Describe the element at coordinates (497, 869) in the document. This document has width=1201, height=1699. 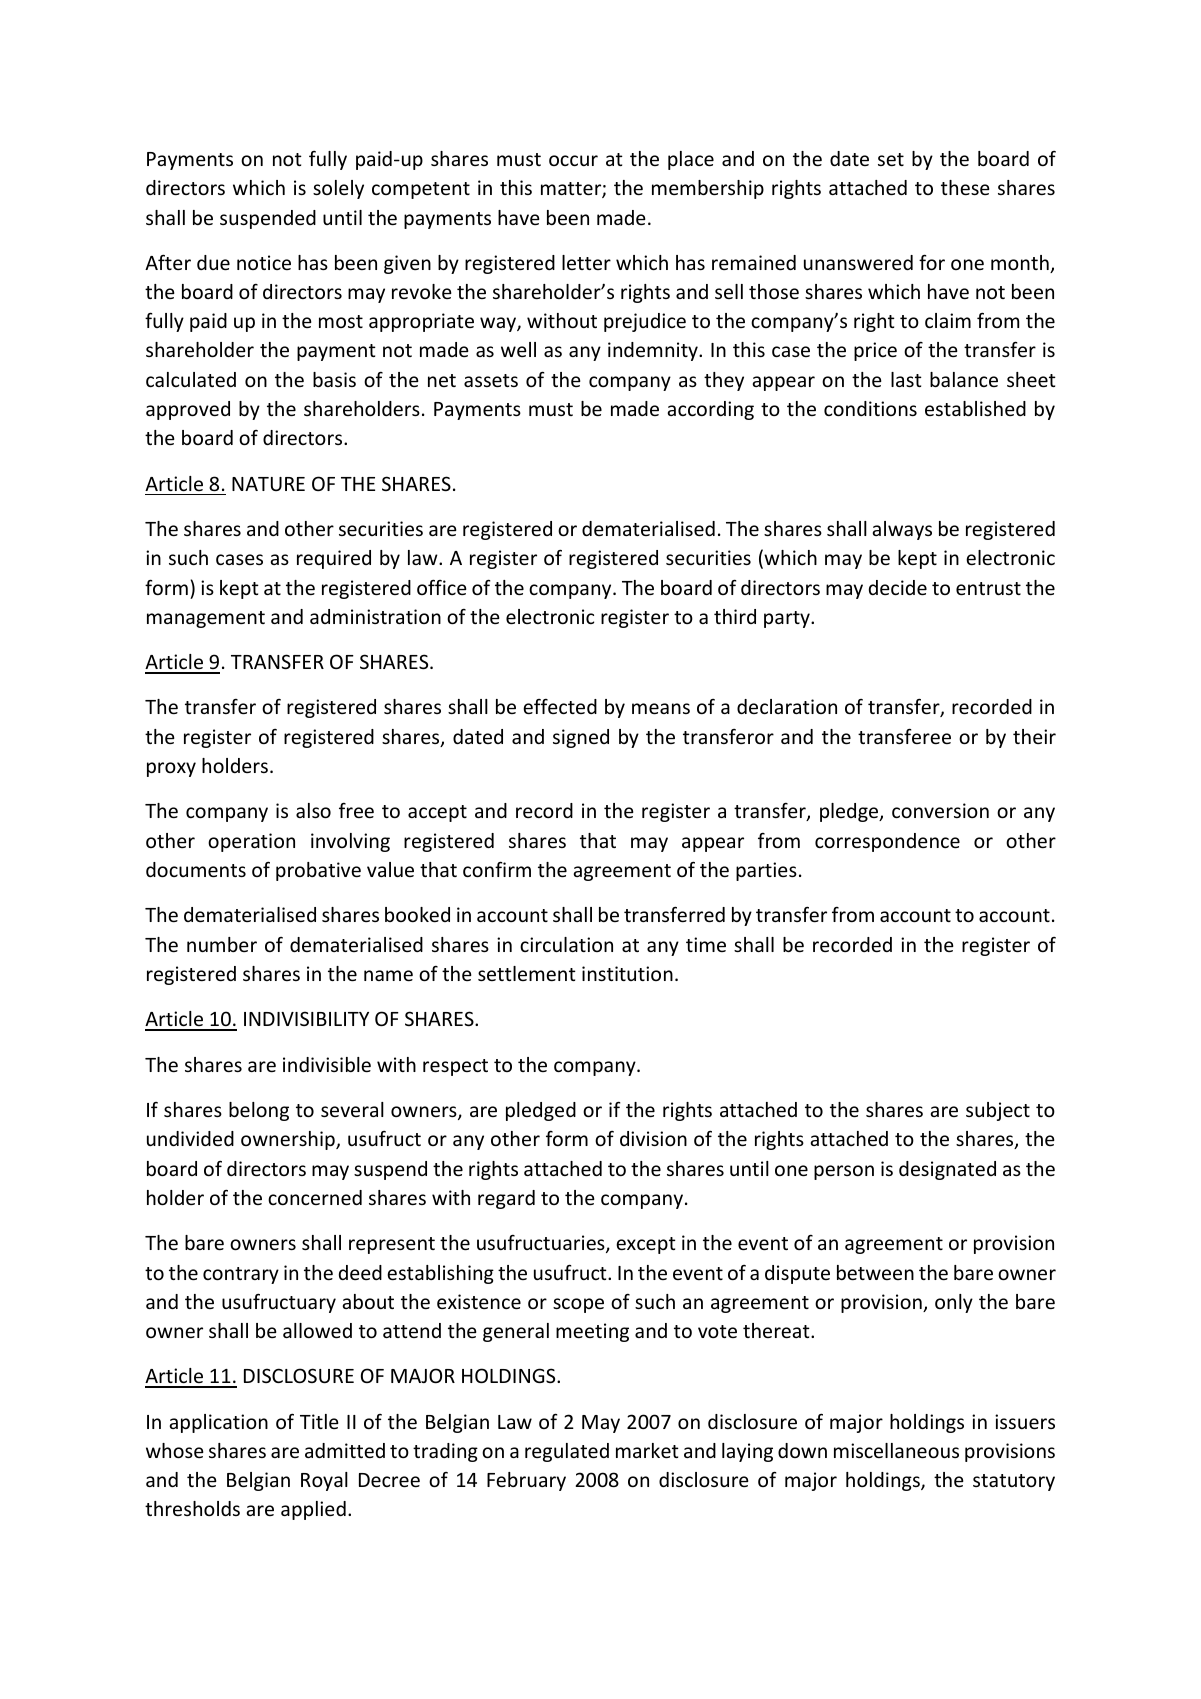
I see `confirm` at that location.
